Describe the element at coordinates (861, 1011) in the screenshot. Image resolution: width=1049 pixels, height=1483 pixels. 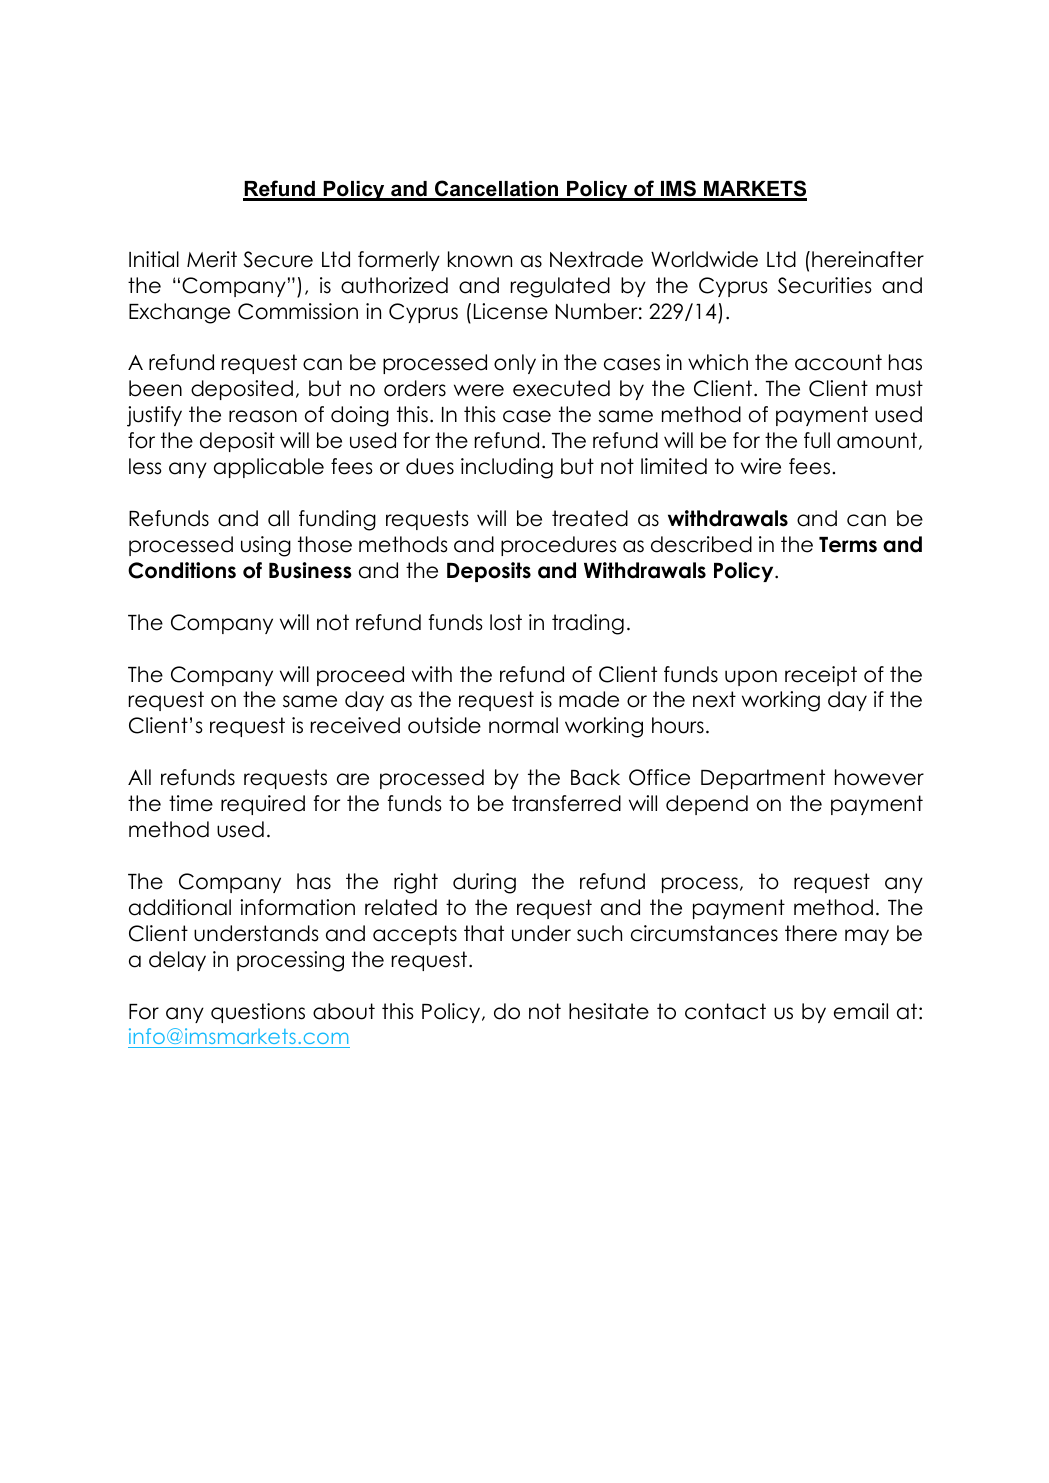
I see `email` at that location.
